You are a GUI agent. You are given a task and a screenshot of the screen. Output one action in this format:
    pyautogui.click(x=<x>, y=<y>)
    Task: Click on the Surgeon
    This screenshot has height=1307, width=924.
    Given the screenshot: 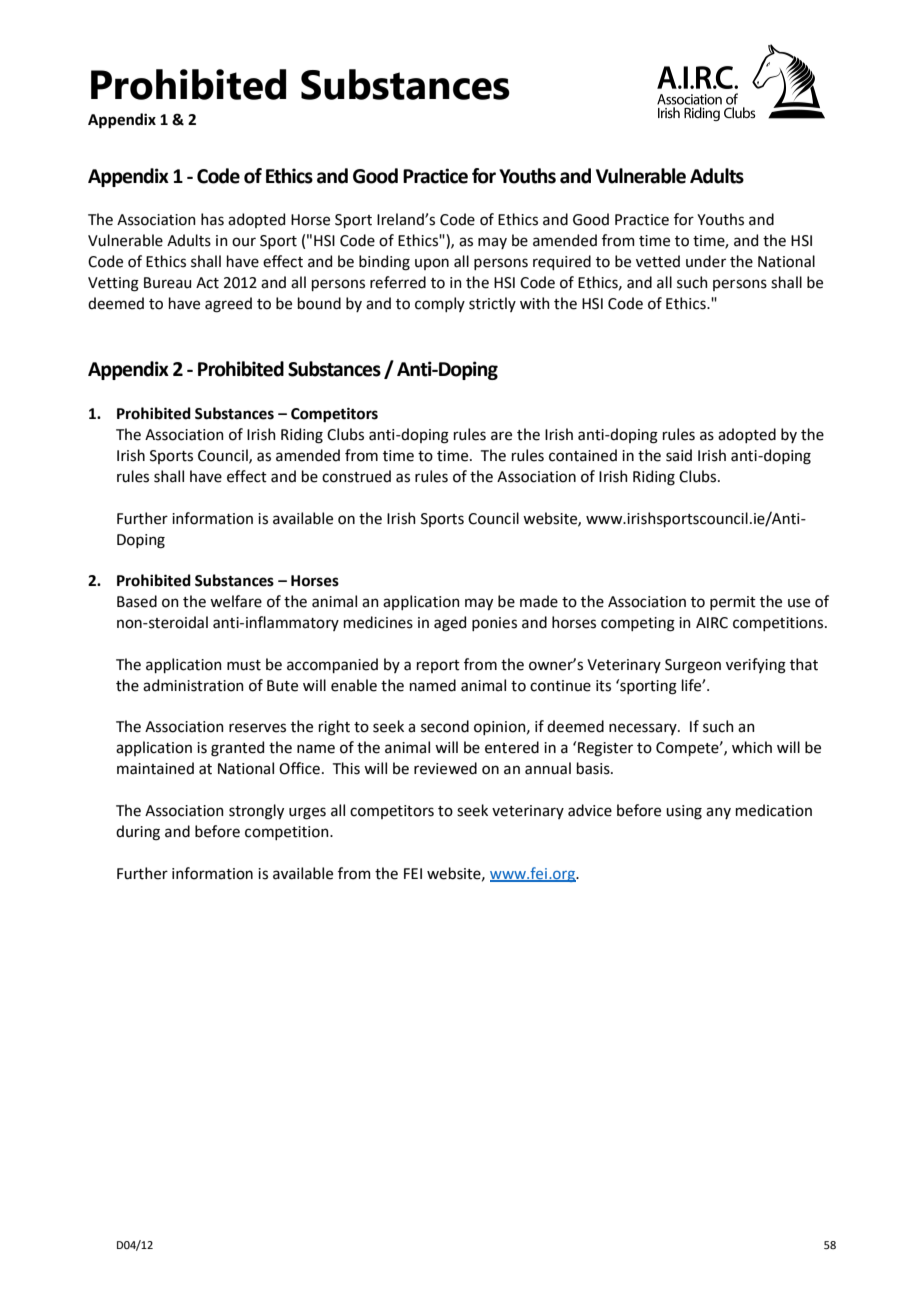 What is the action you would take?
    pyautogui.click(x=693, y=666)
